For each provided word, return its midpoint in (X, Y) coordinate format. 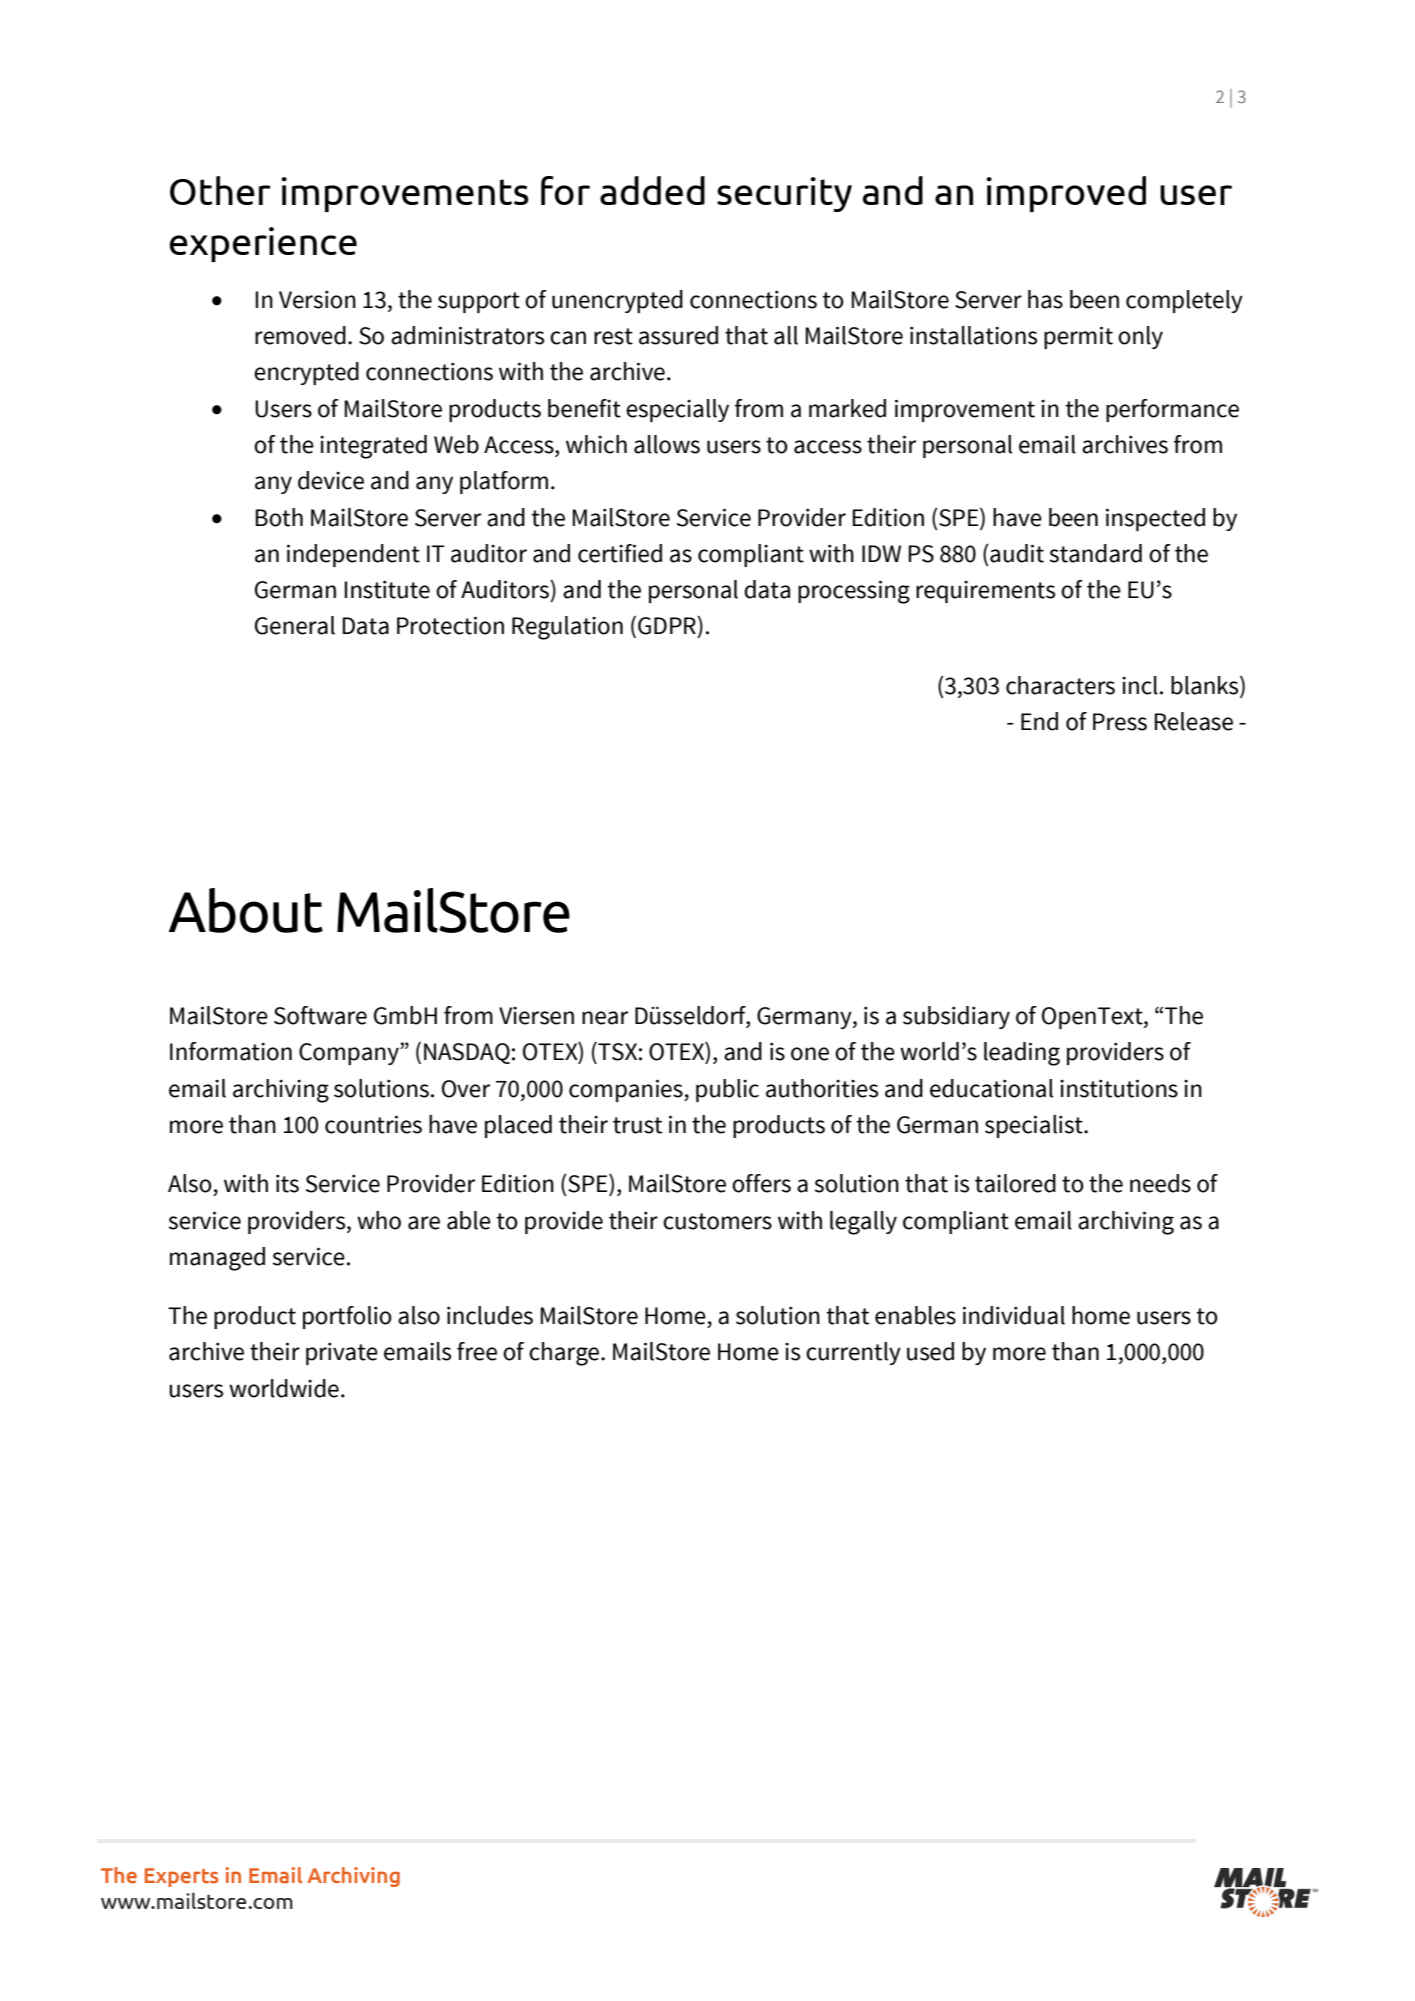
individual (1014, 1315)
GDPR (668, 625)
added (652, 190)
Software (320, 1015)
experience (263, 244)
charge (565, 1354)
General (295, 625)
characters (1060, 685)
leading (1022, 1054)
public (727, 1090)
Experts (181, 1877)
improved (1066, 194)
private (342, 1354)
